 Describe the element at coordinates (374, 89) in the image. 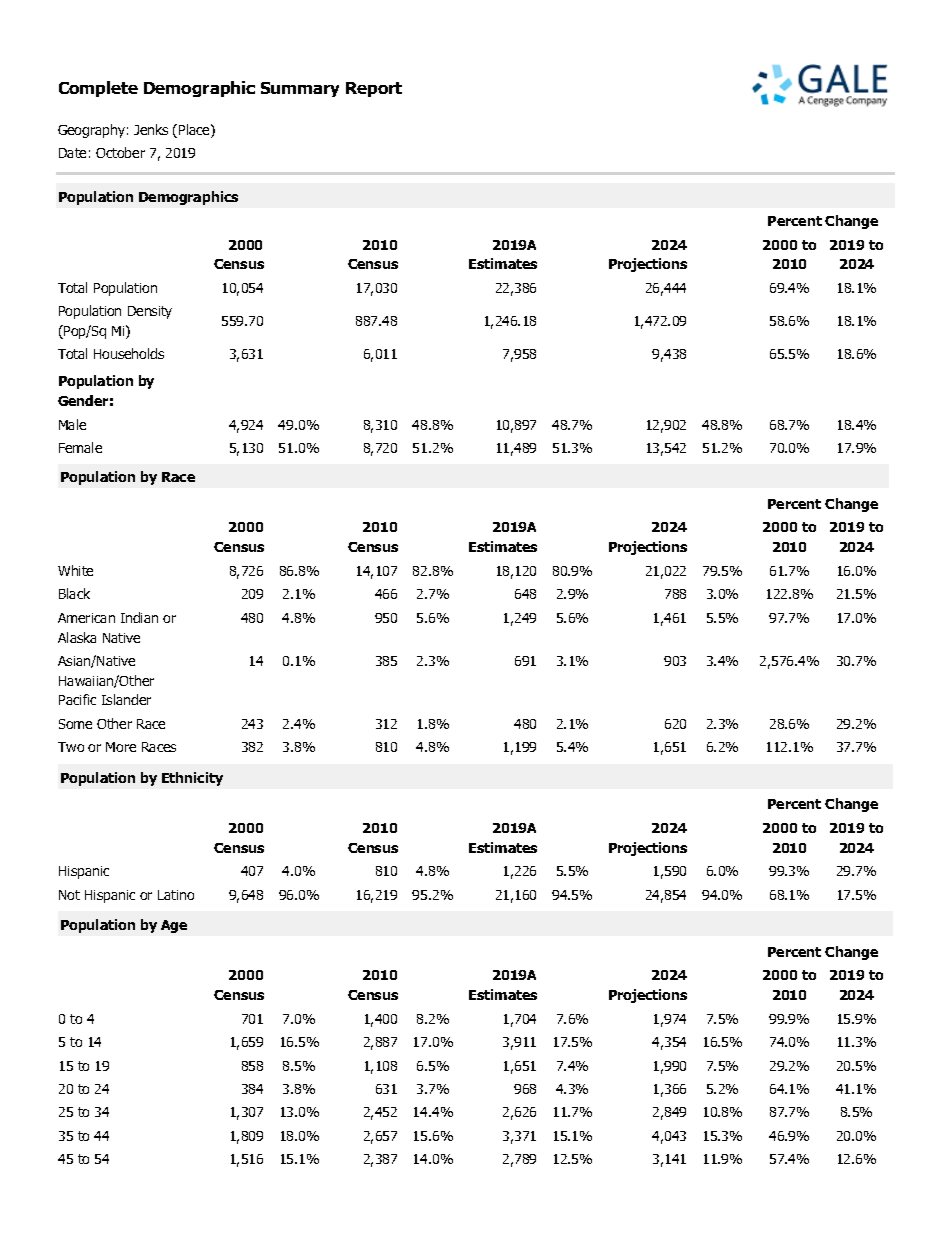

I see `Report` at that location.
